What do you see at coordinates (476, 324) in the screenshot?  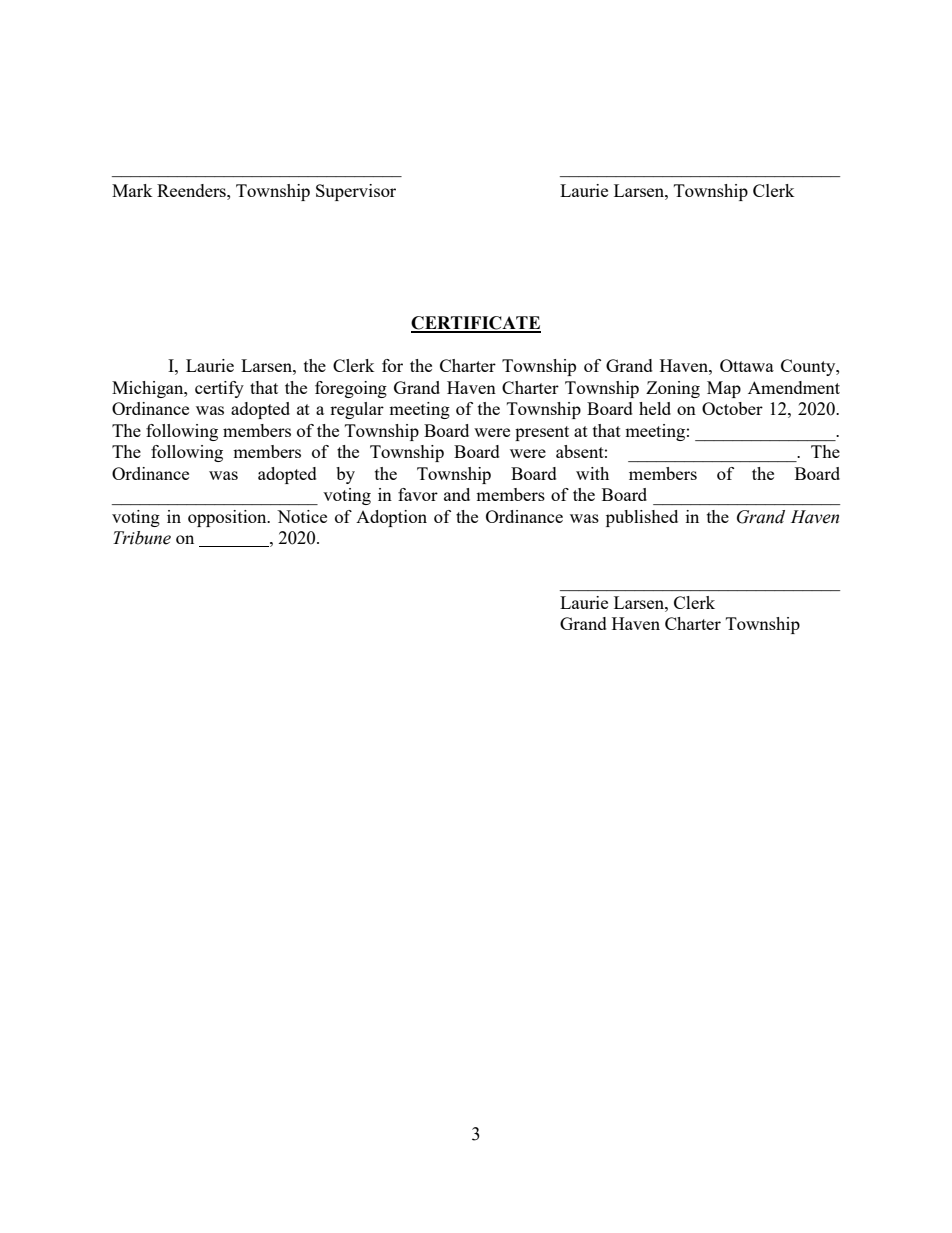 I see `CERTIFICATE` at bounding box center [476, 324].
